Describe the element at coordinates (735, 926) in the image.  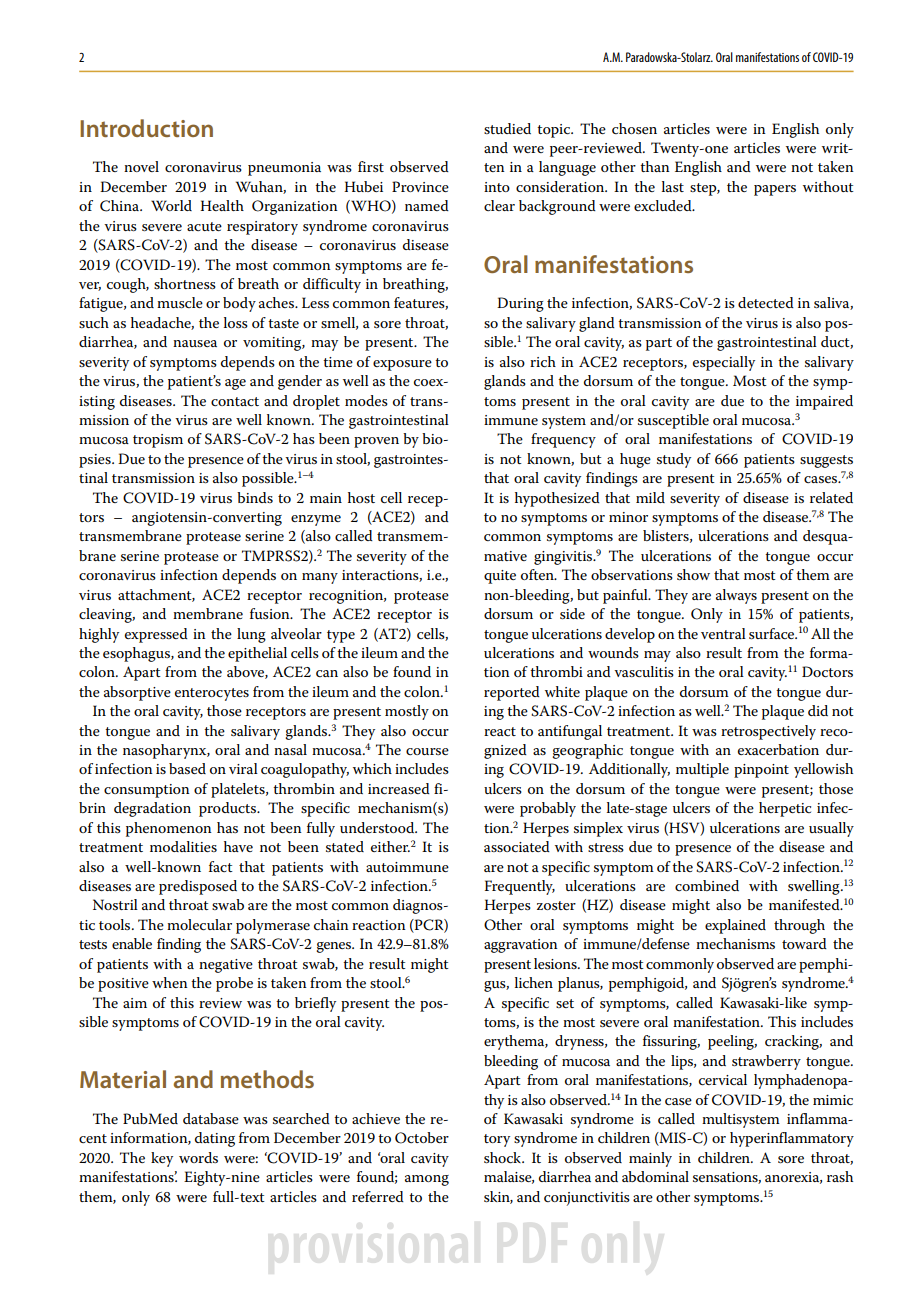
I see `explained` at that location.
